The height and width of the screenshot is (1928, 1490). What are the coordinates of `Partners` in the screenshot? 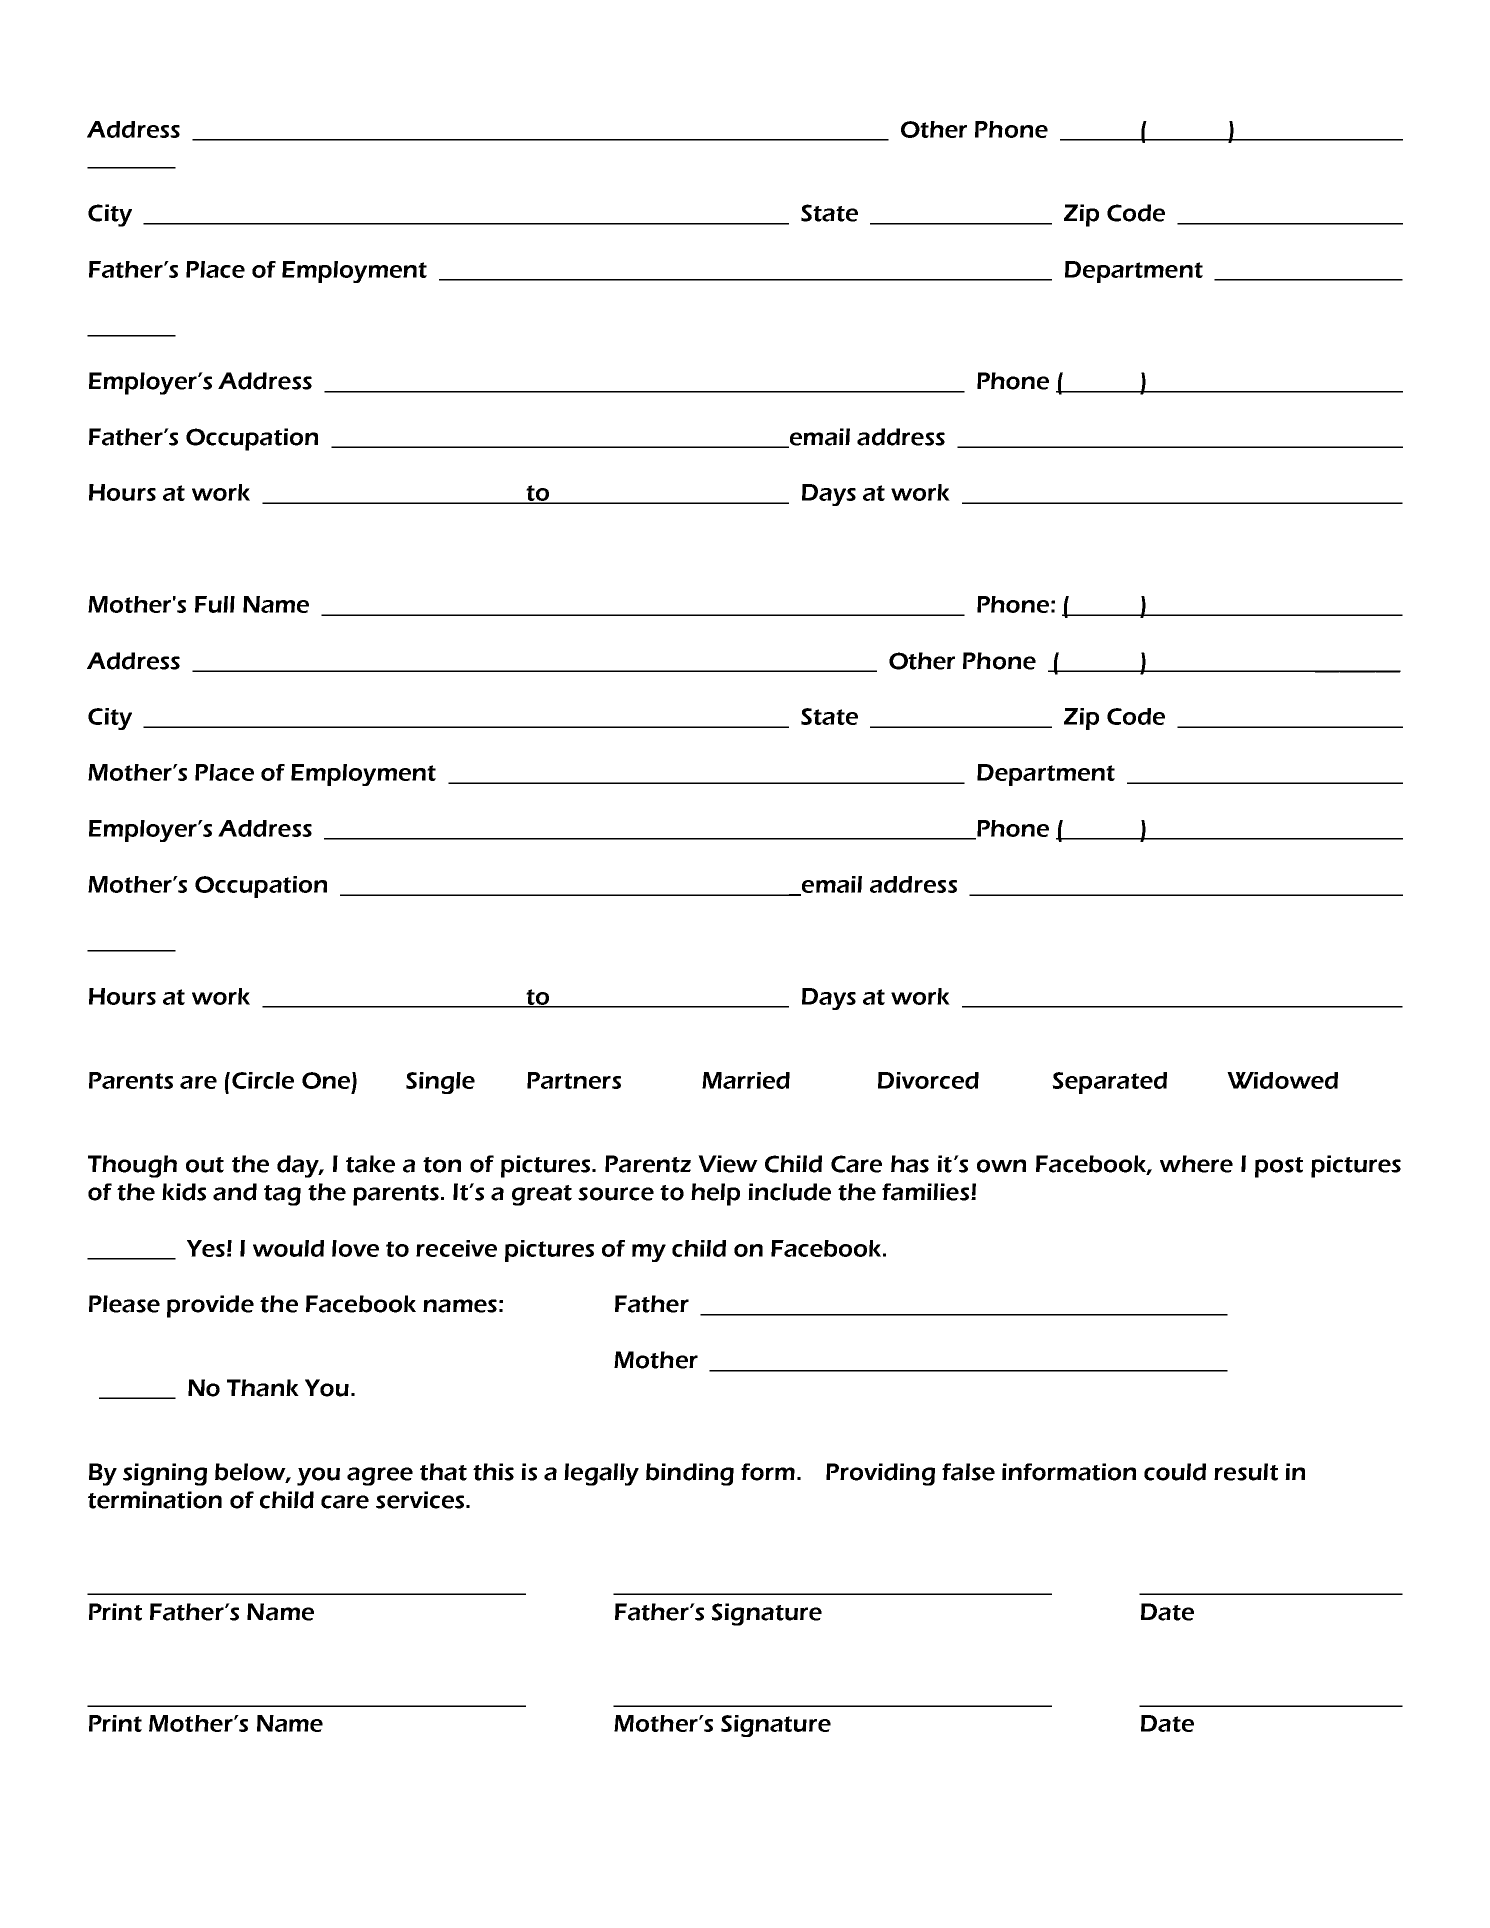 It's located at (574, 1080).
